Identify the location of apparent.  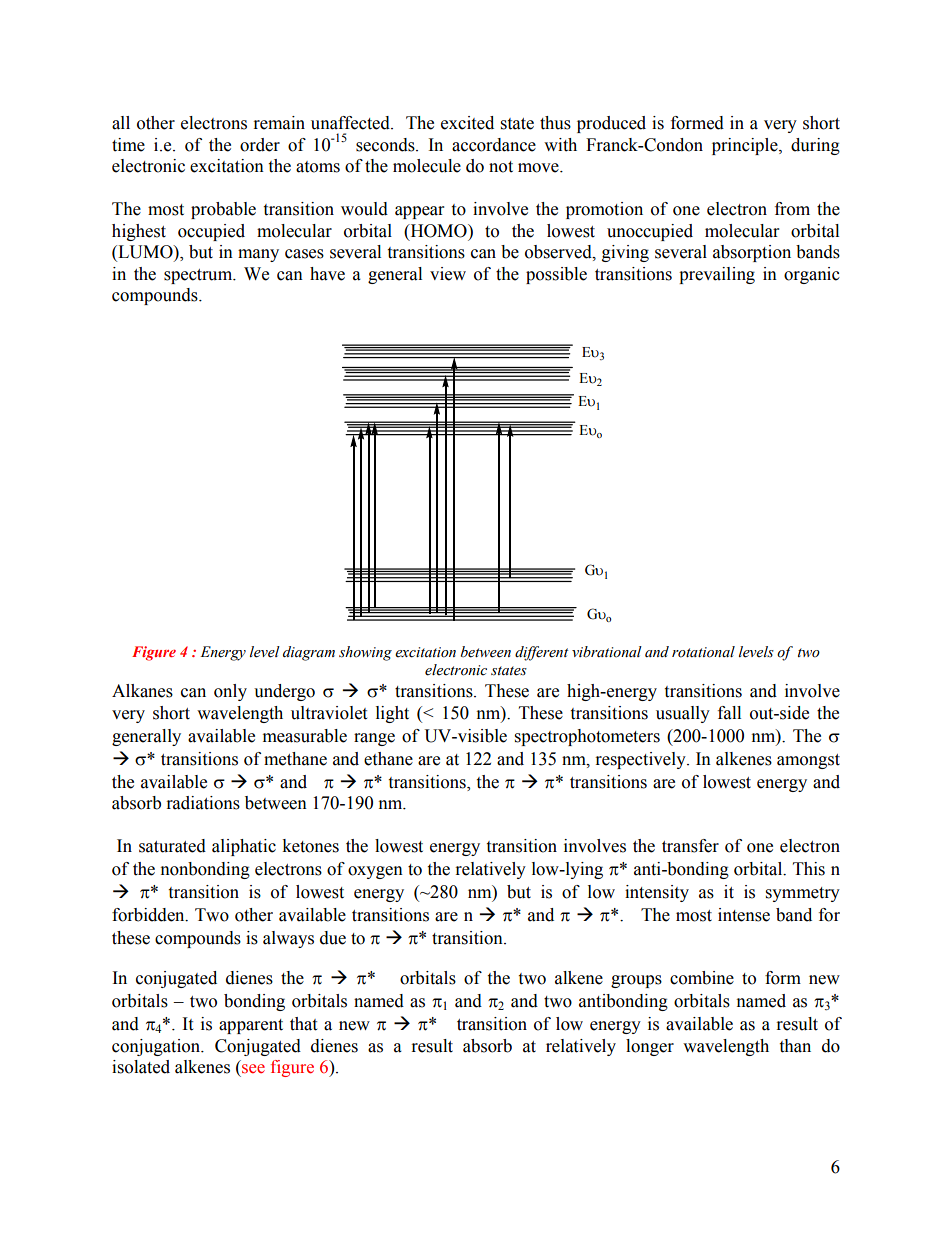
(251, 1026).
